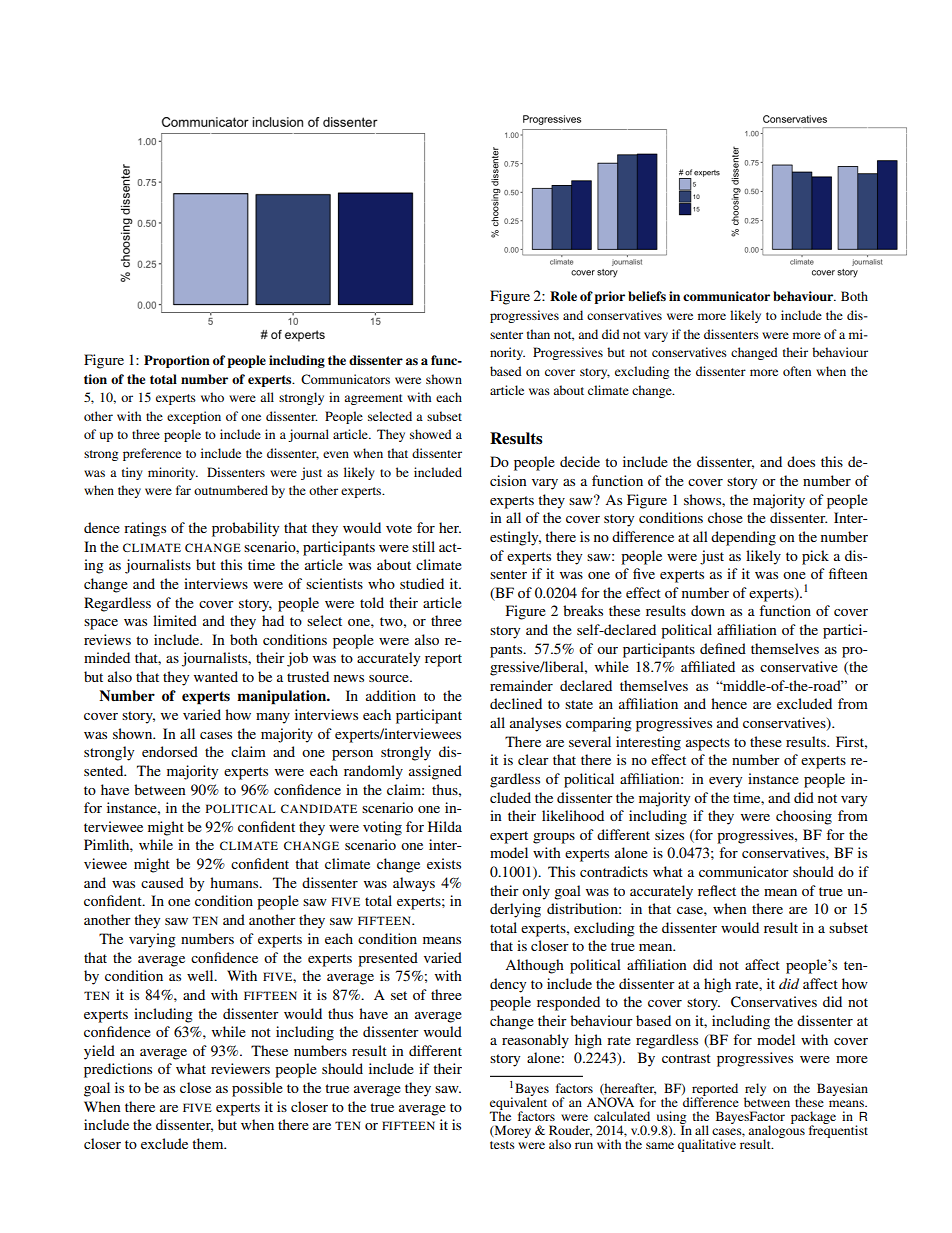 Image resolution: width=952 pixels, height=1233 pixels. What do you see at coordinates (516, 703) in the screenshot?
I see `declined` at bounding box center [516, 703].
